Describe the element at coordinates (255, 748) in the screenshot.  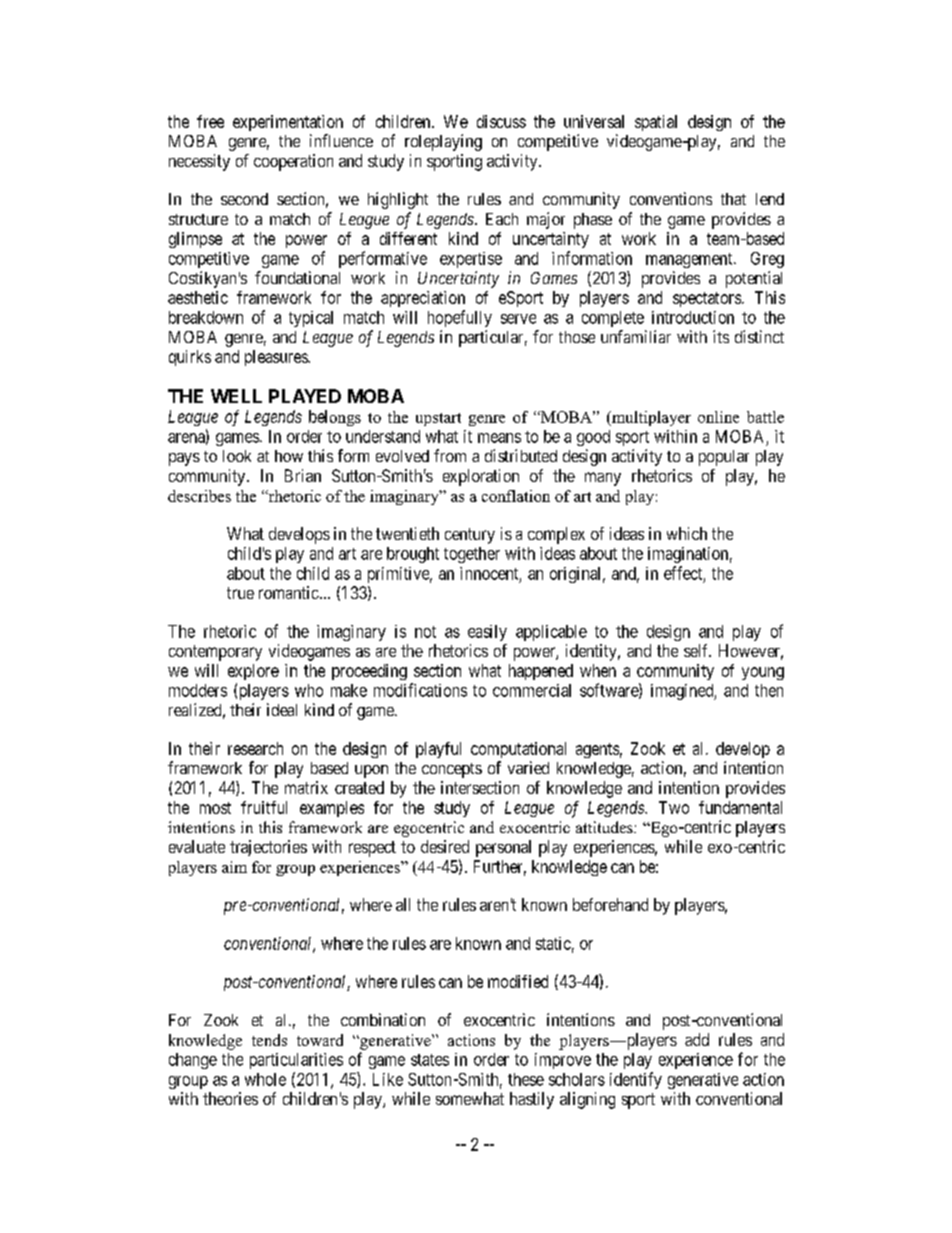
I see `research` at that location.
